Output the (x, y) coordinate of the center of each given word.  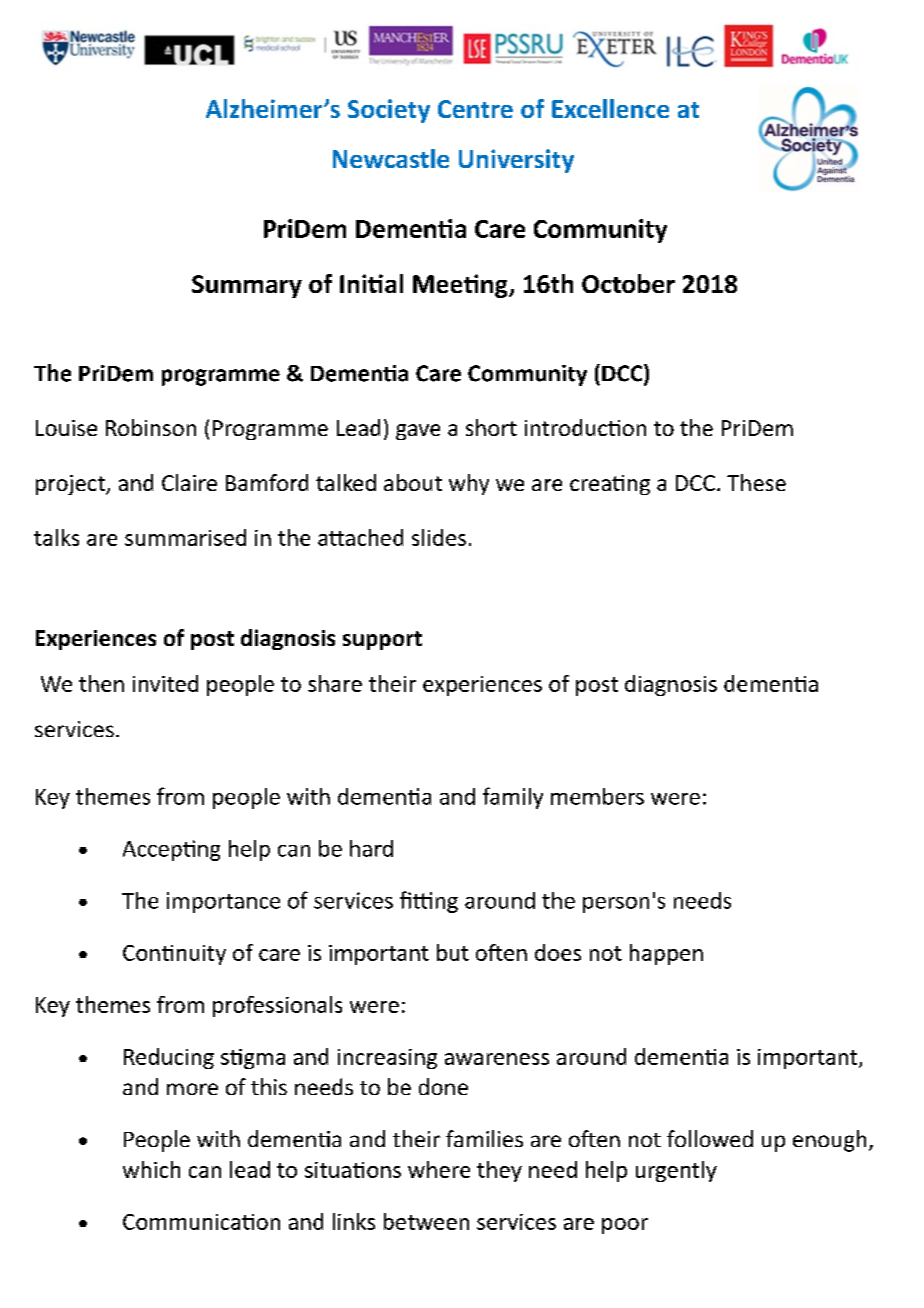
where (439, 1169)
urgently (676, 1171)
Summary (247, 286)
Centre (475, 109)
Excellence (610, 108)
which (151, 1169)
